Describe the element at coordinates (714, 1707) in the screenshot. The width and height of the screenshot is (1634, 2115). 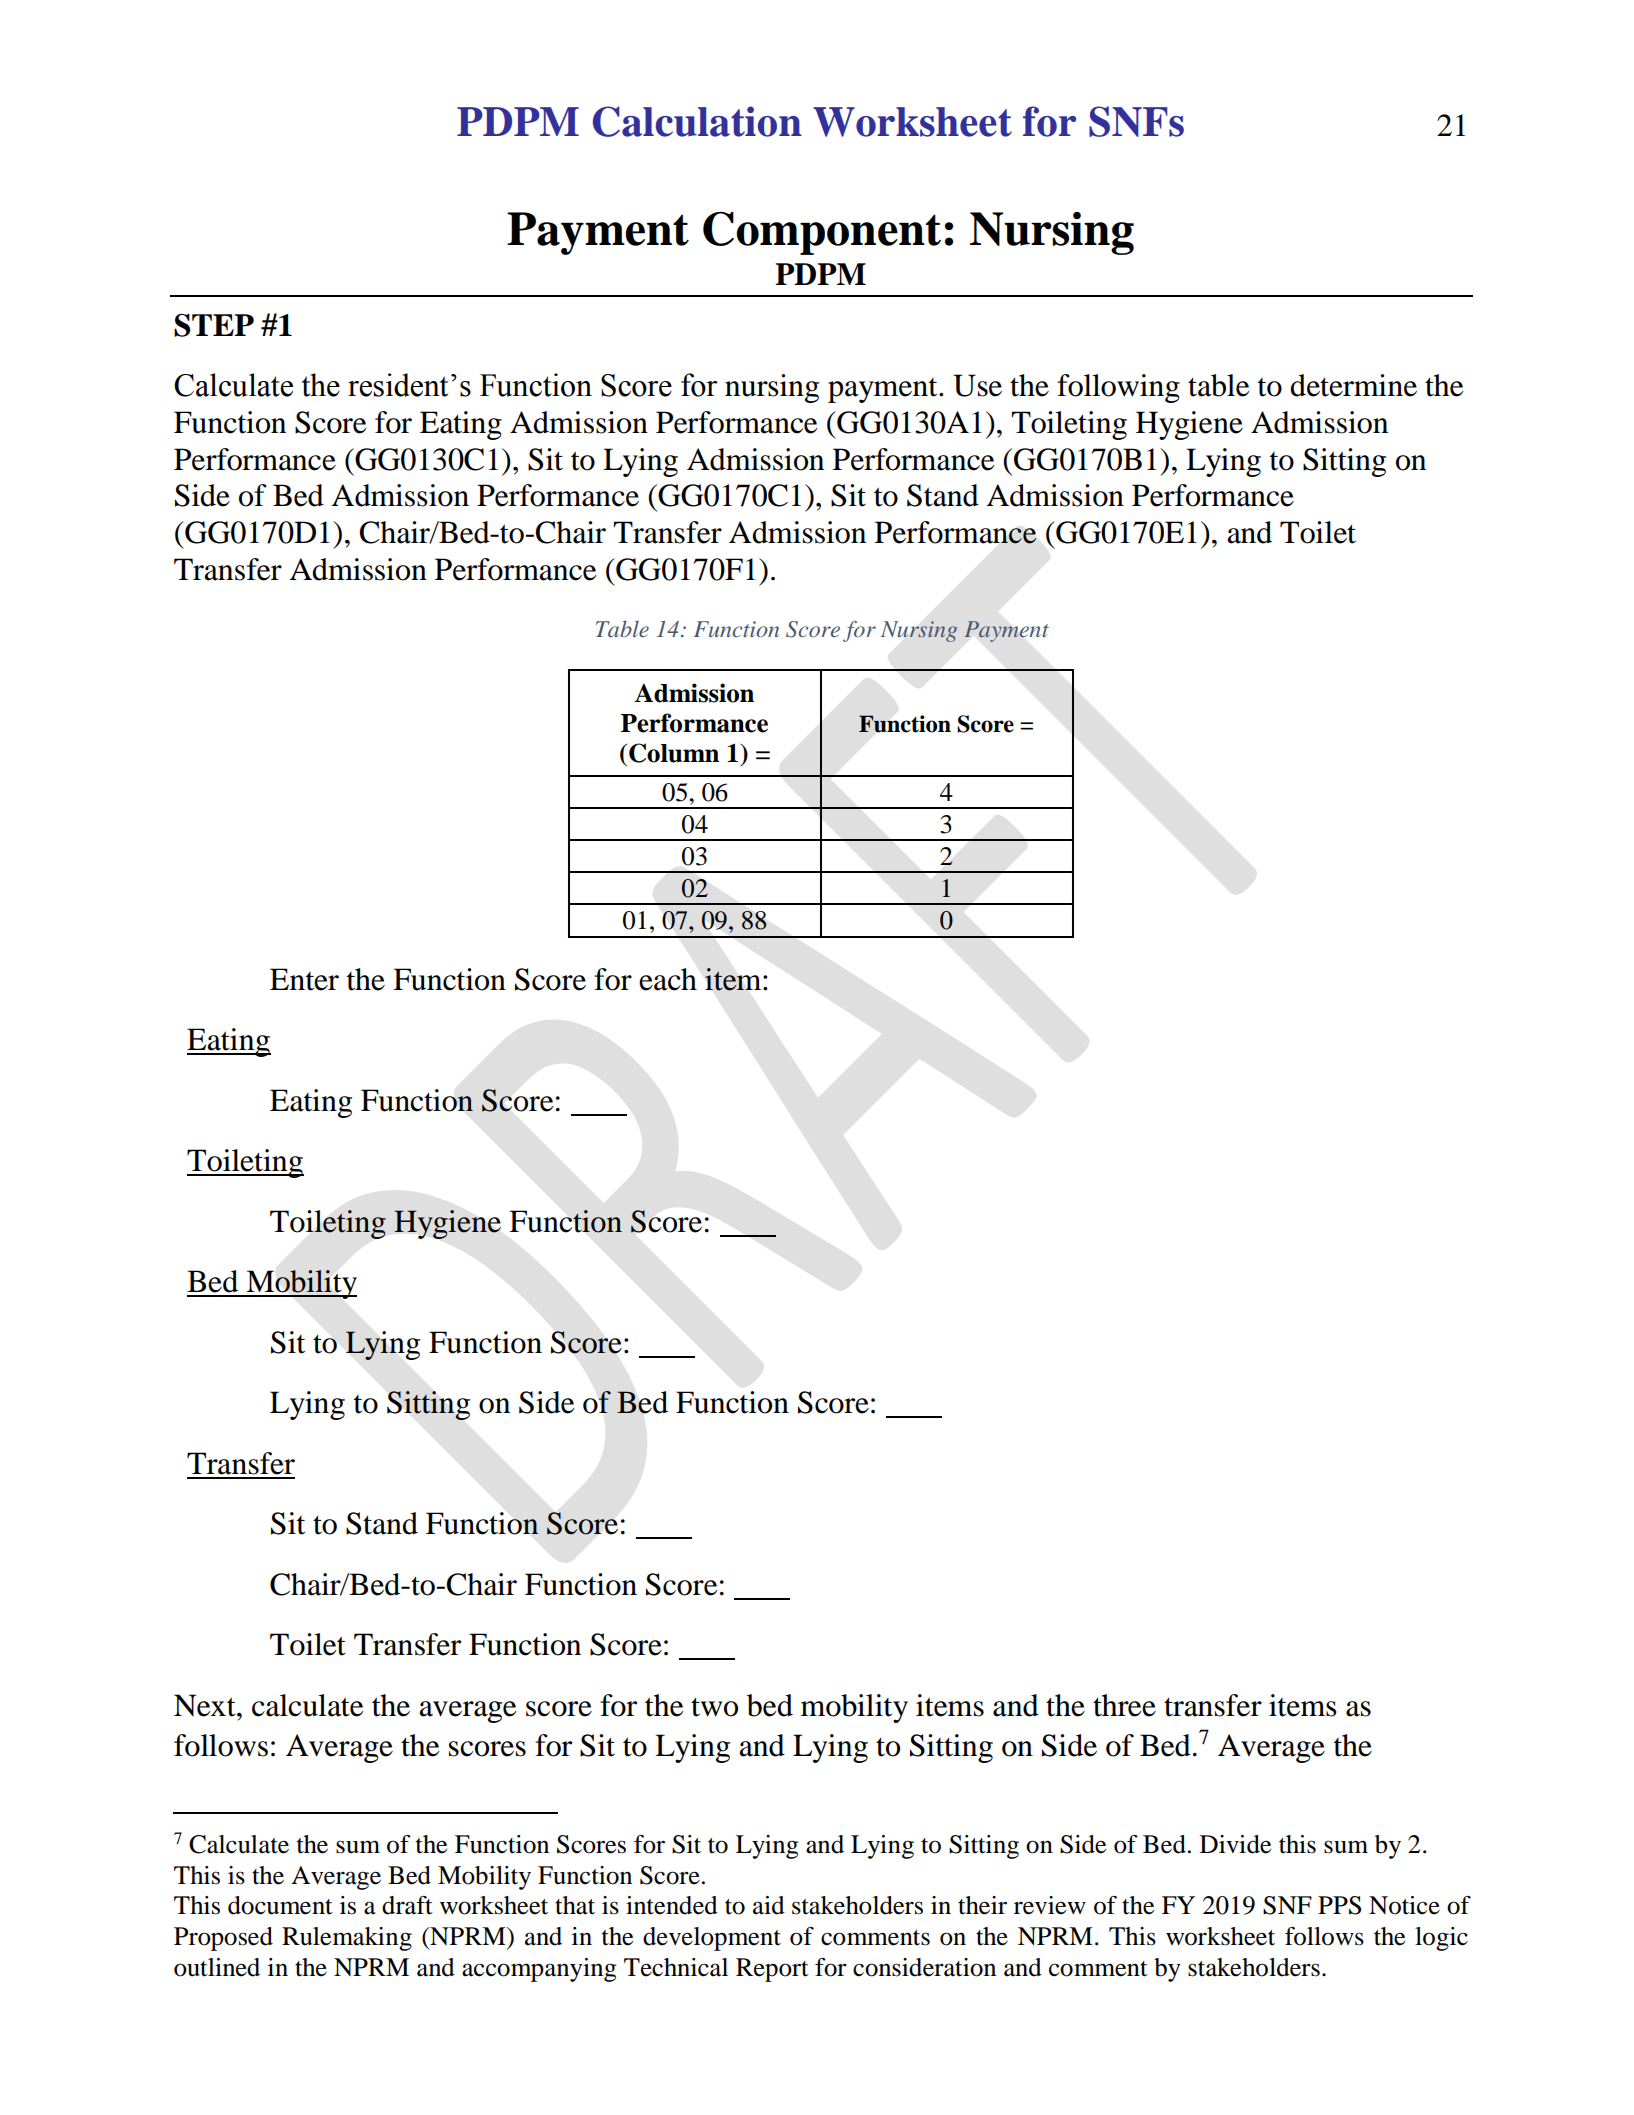
I see `two` at that location.
